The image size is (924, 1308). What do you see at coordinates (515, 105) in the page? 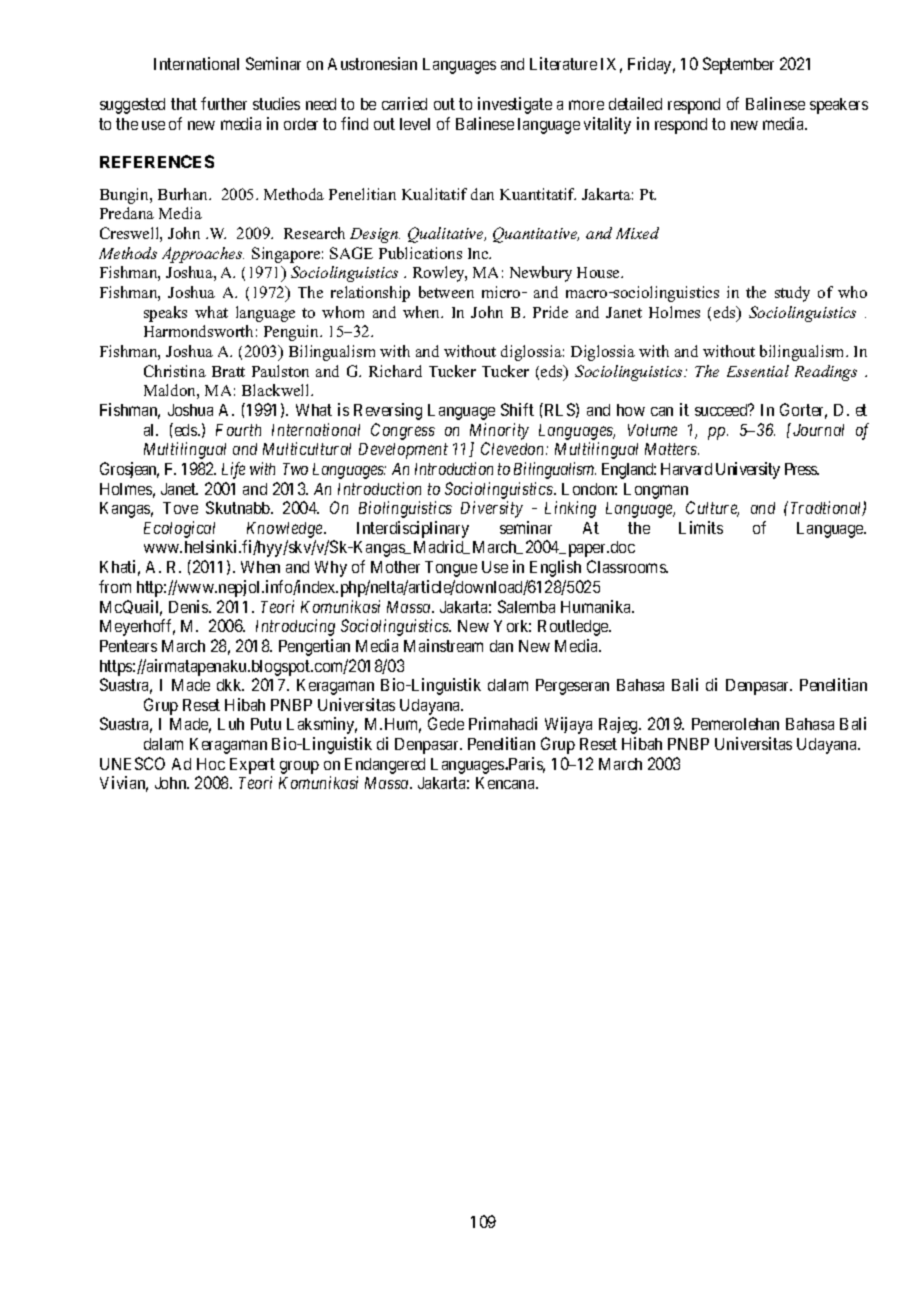
I see `investigate` at bounding box center [515, 105].
